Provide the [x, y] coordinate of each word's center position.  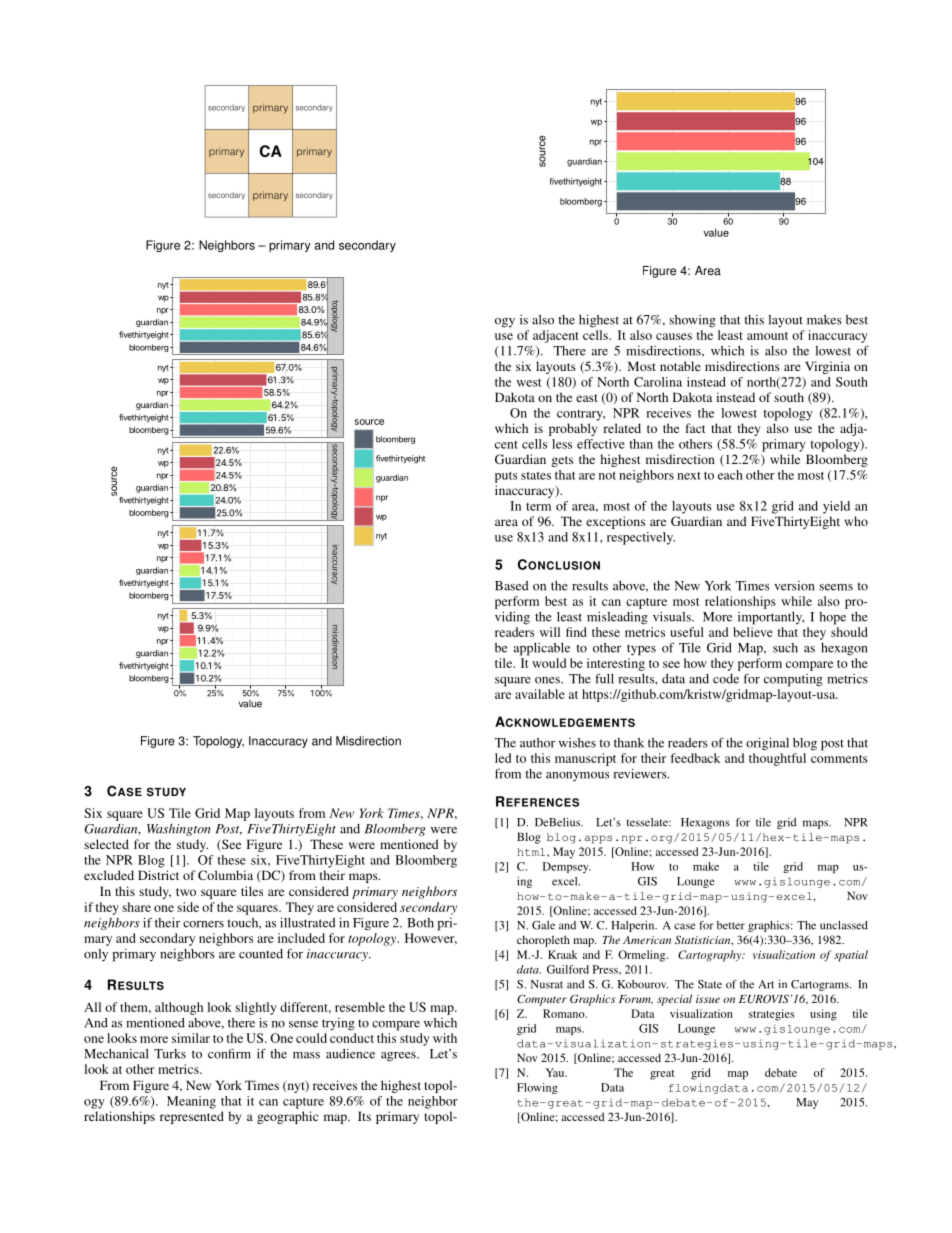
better [731, 925]
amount [767, 336]
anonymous [577, 777]
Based [512, 586]
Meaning [191, 1102]
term [538, 507]
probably [573, 429]
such [785, 648]
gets [562, 461]
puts [506, 477]
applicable [542, 649]
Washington [178, 830]
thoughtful [777, 759]
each [730, 475]
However [431, 939]
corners [203, 924]
